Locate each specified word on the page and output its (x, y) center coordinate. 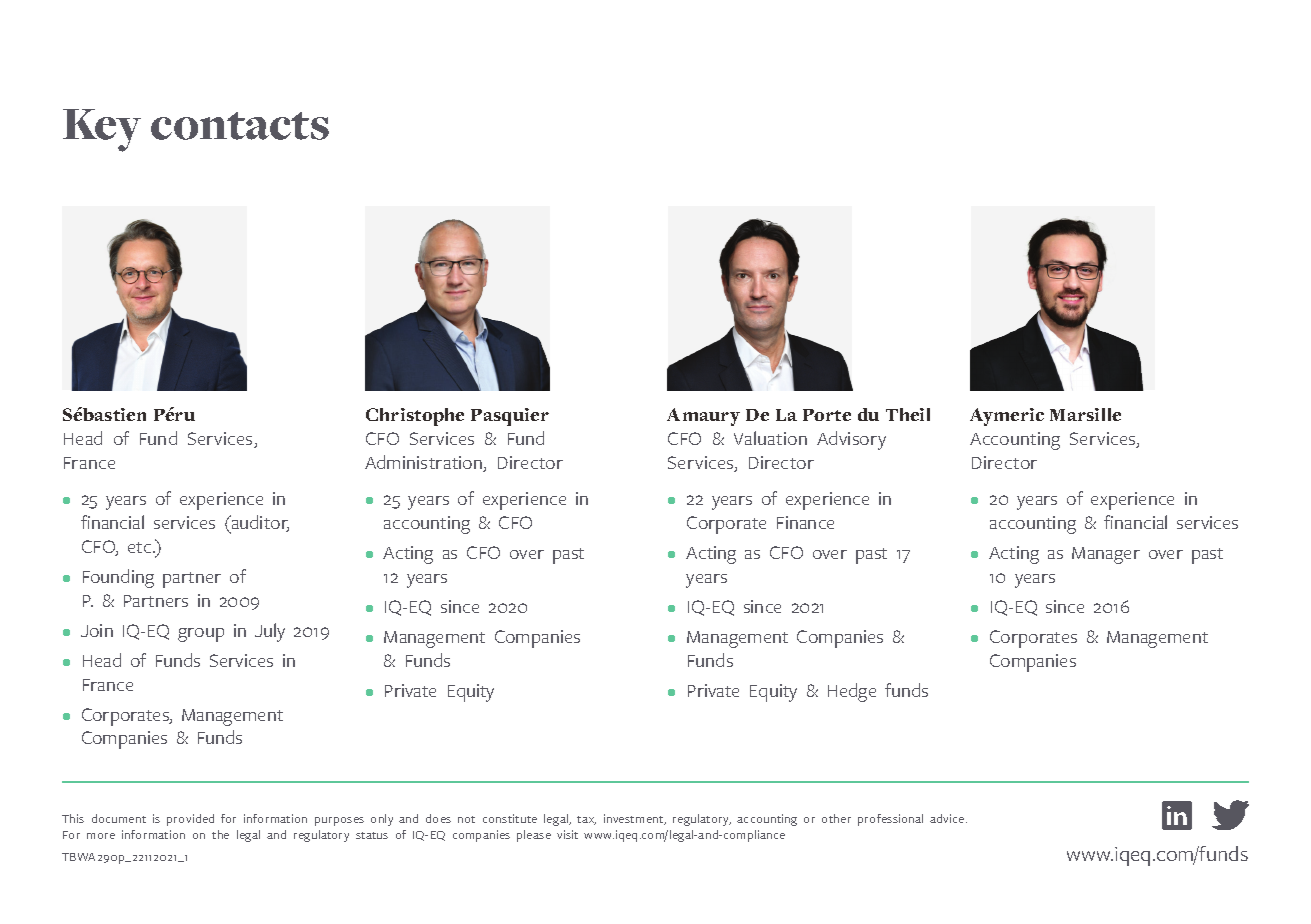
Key (102, 130)
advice (948, 818)
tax (586, 820)
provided (190, 820)
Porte (827, 415)
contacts (240, 126)
